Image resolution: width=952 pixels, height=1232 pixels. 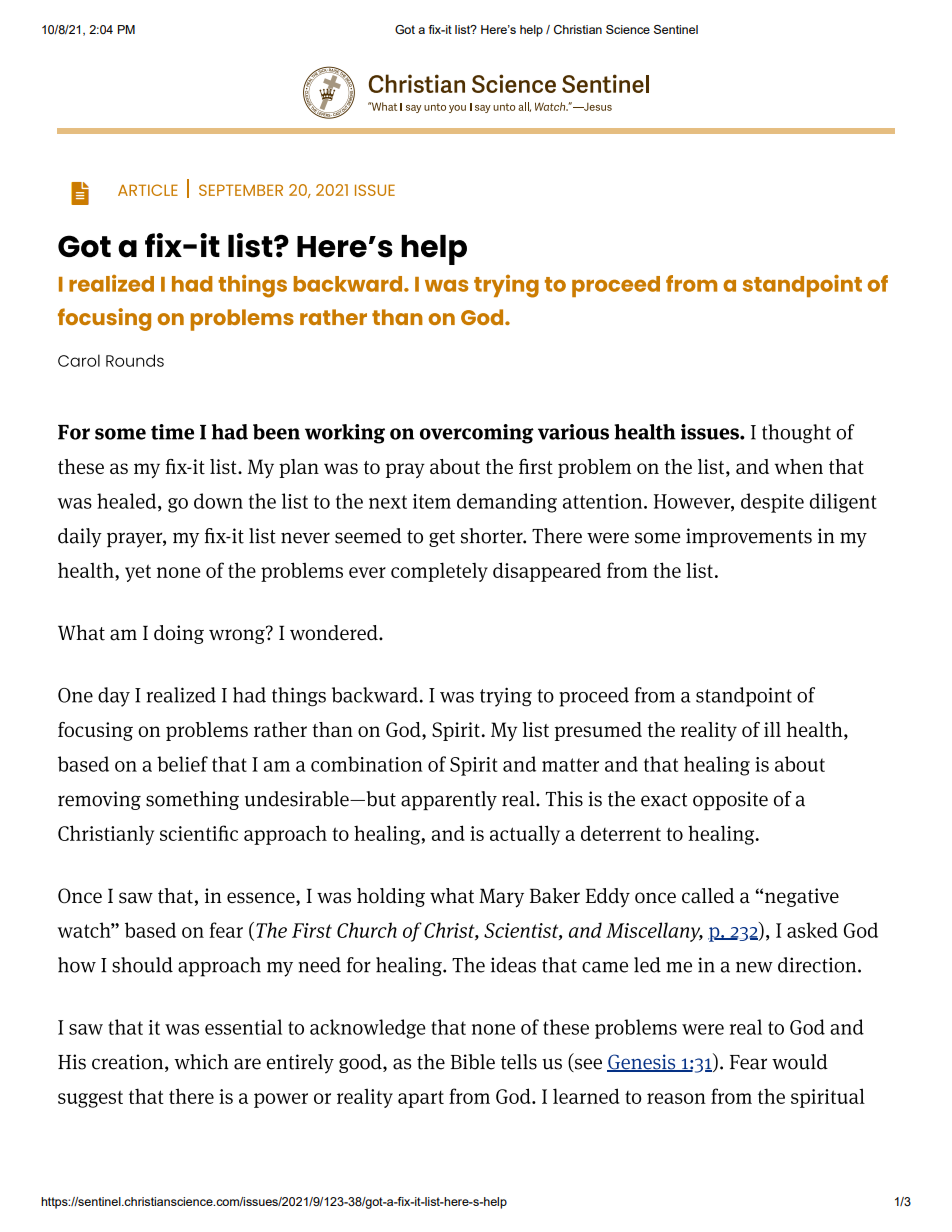 I want to click on apparently, so click(x=449, y=801).
